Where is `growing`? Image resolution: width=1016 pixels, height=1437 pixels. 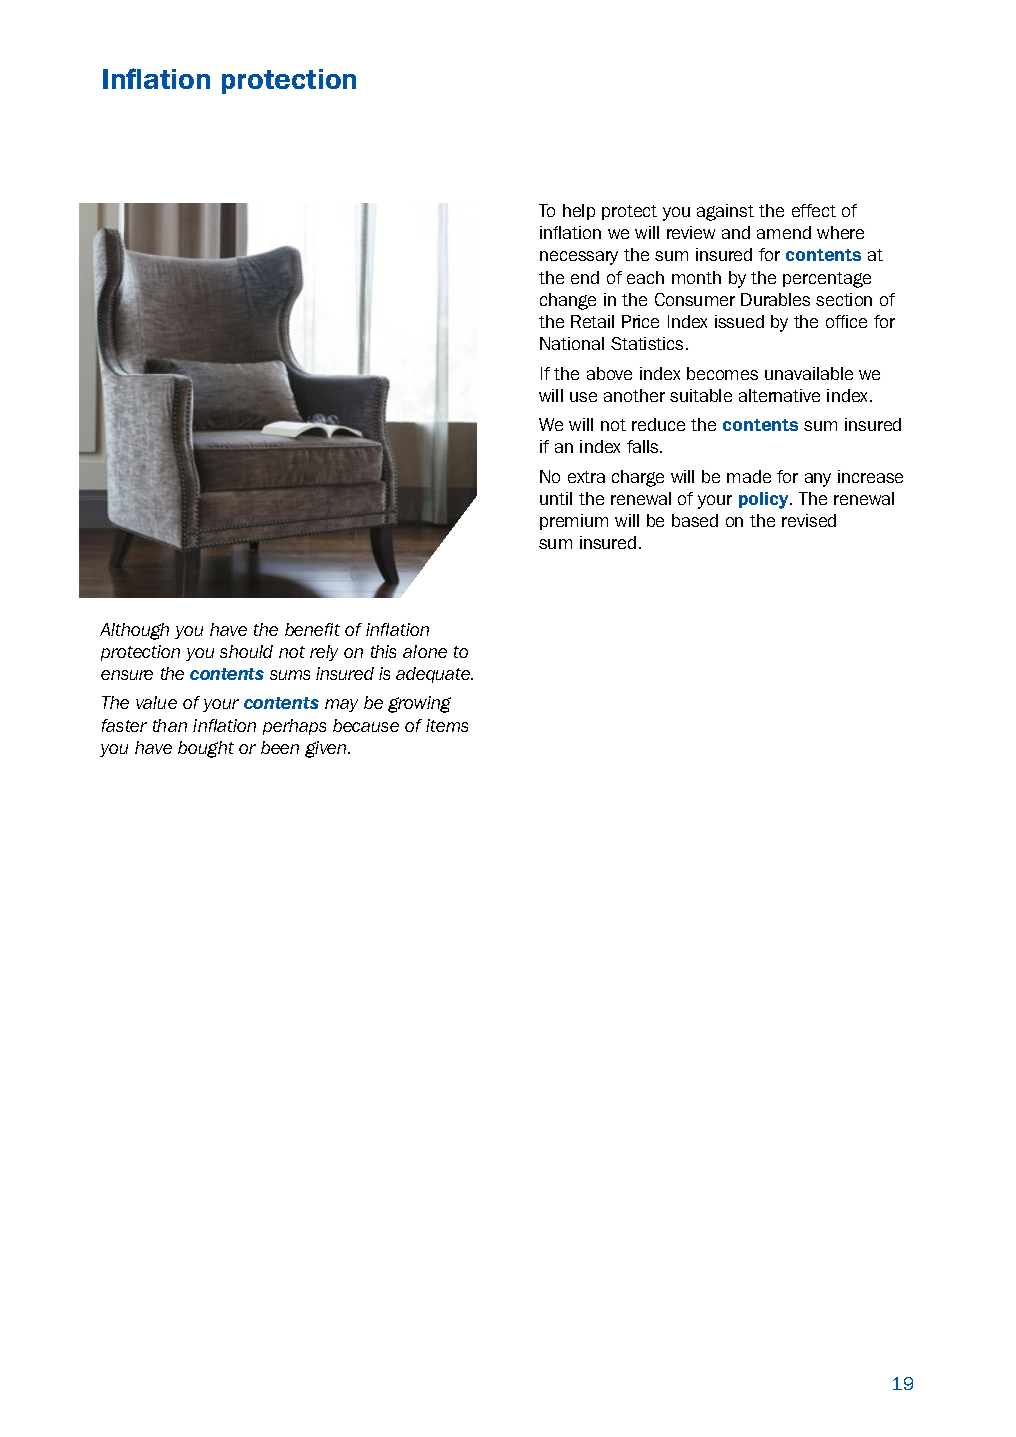 growing is located at coordinates (419, 704).
